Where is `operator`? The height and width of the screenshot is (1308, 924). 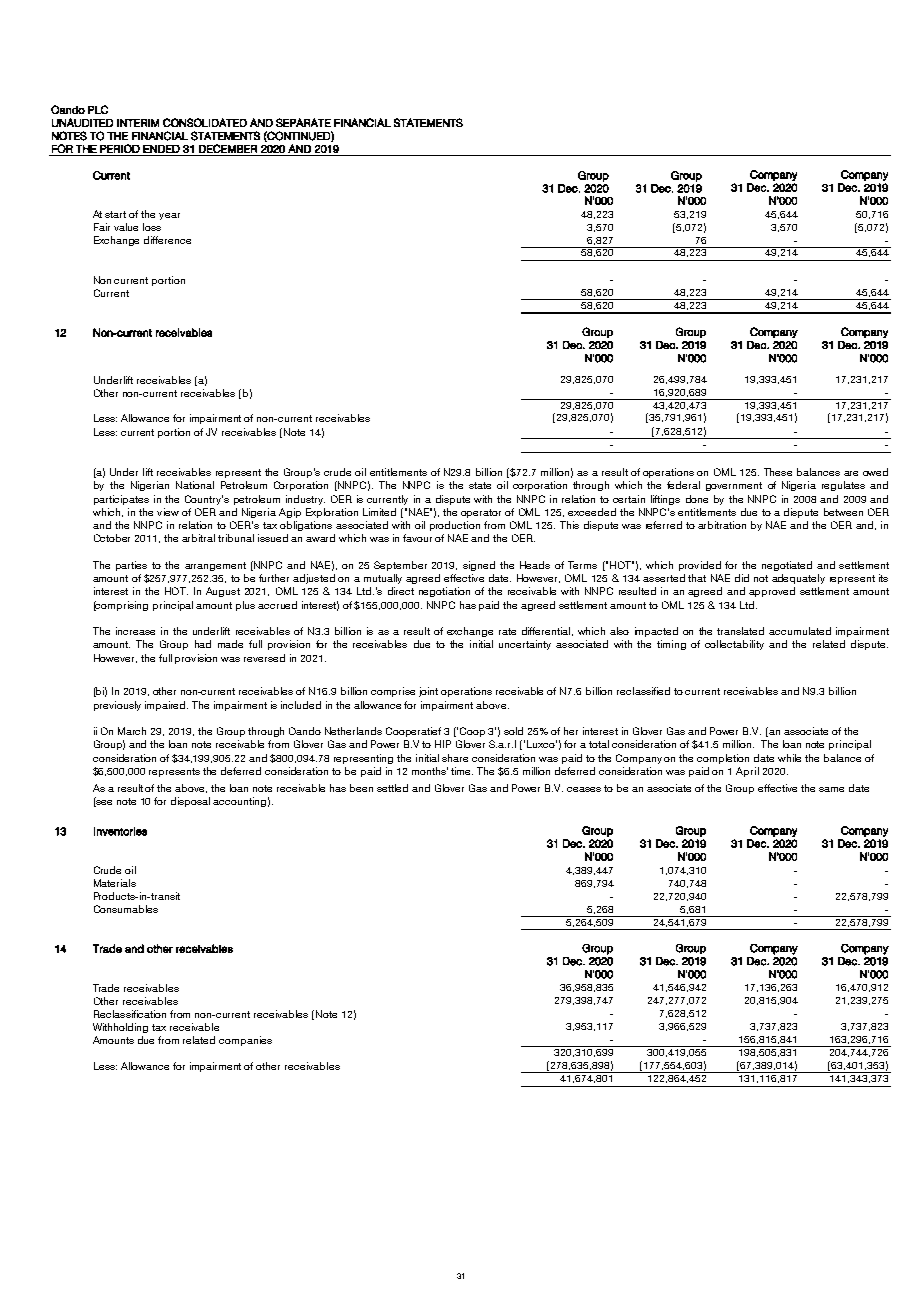
operator is located at coordinates (481, 513).
